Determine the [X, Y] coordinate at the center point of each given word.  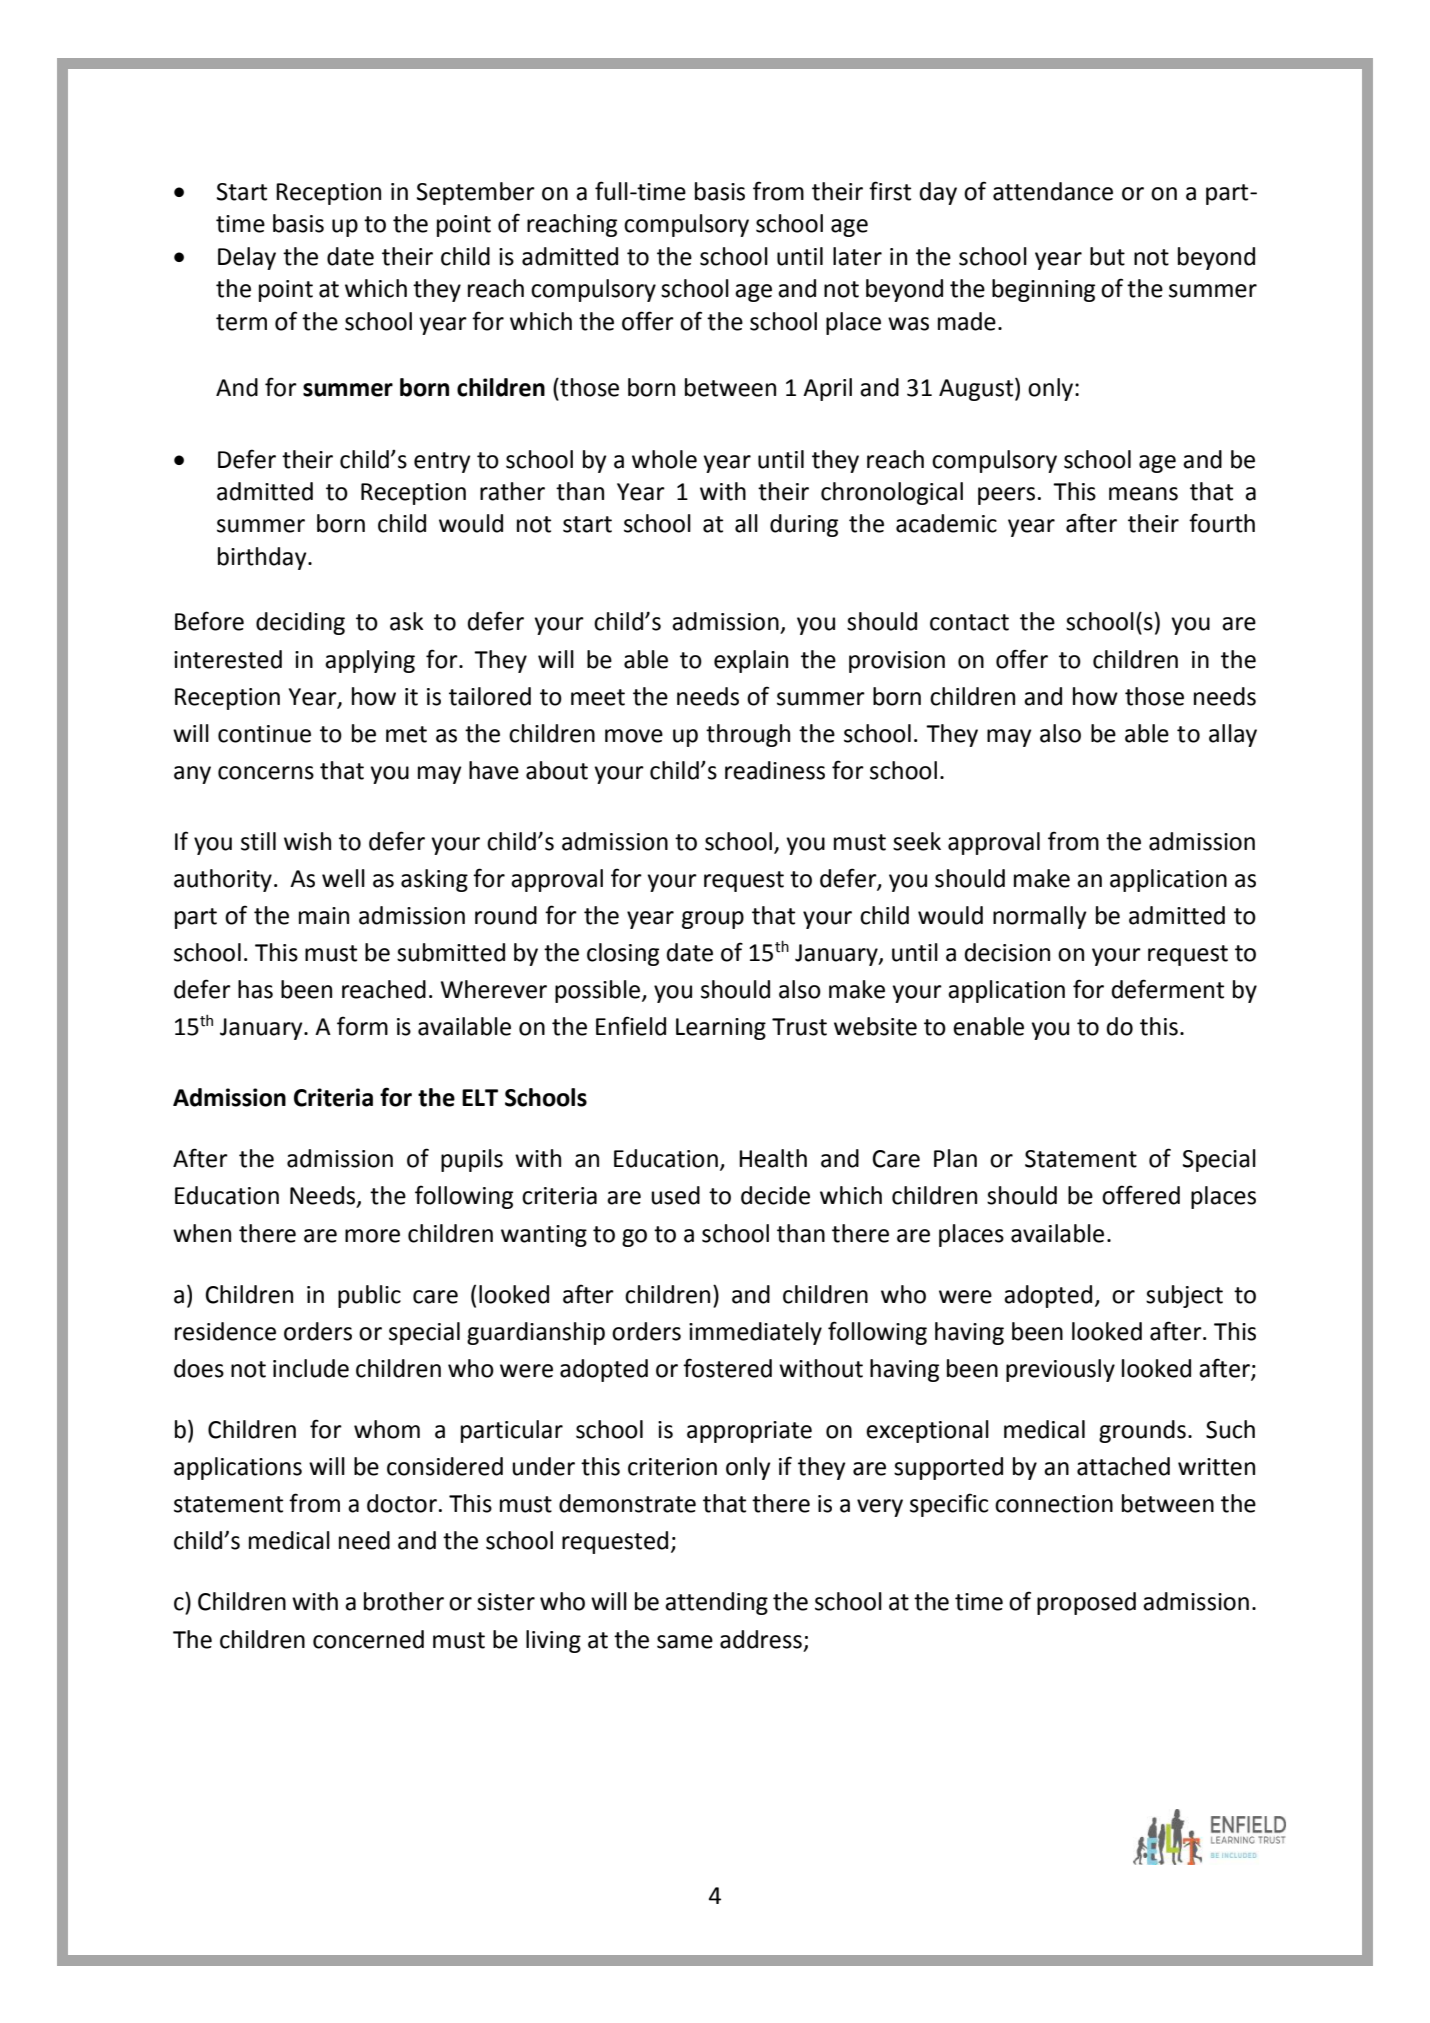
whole [664, 459]
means [1143, 494]
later [857, 256]
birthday [263, 558]
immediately [755, 1333]
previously [1060, 1370]
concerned [368, 1639]
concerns [266, 773]
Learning [721, 1029]
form [362, 1026]
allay [1233, 735]
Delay [247, 258]
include [311, 1368]
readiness [775, 770]
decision [1007, 952]
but [1107, 256]
